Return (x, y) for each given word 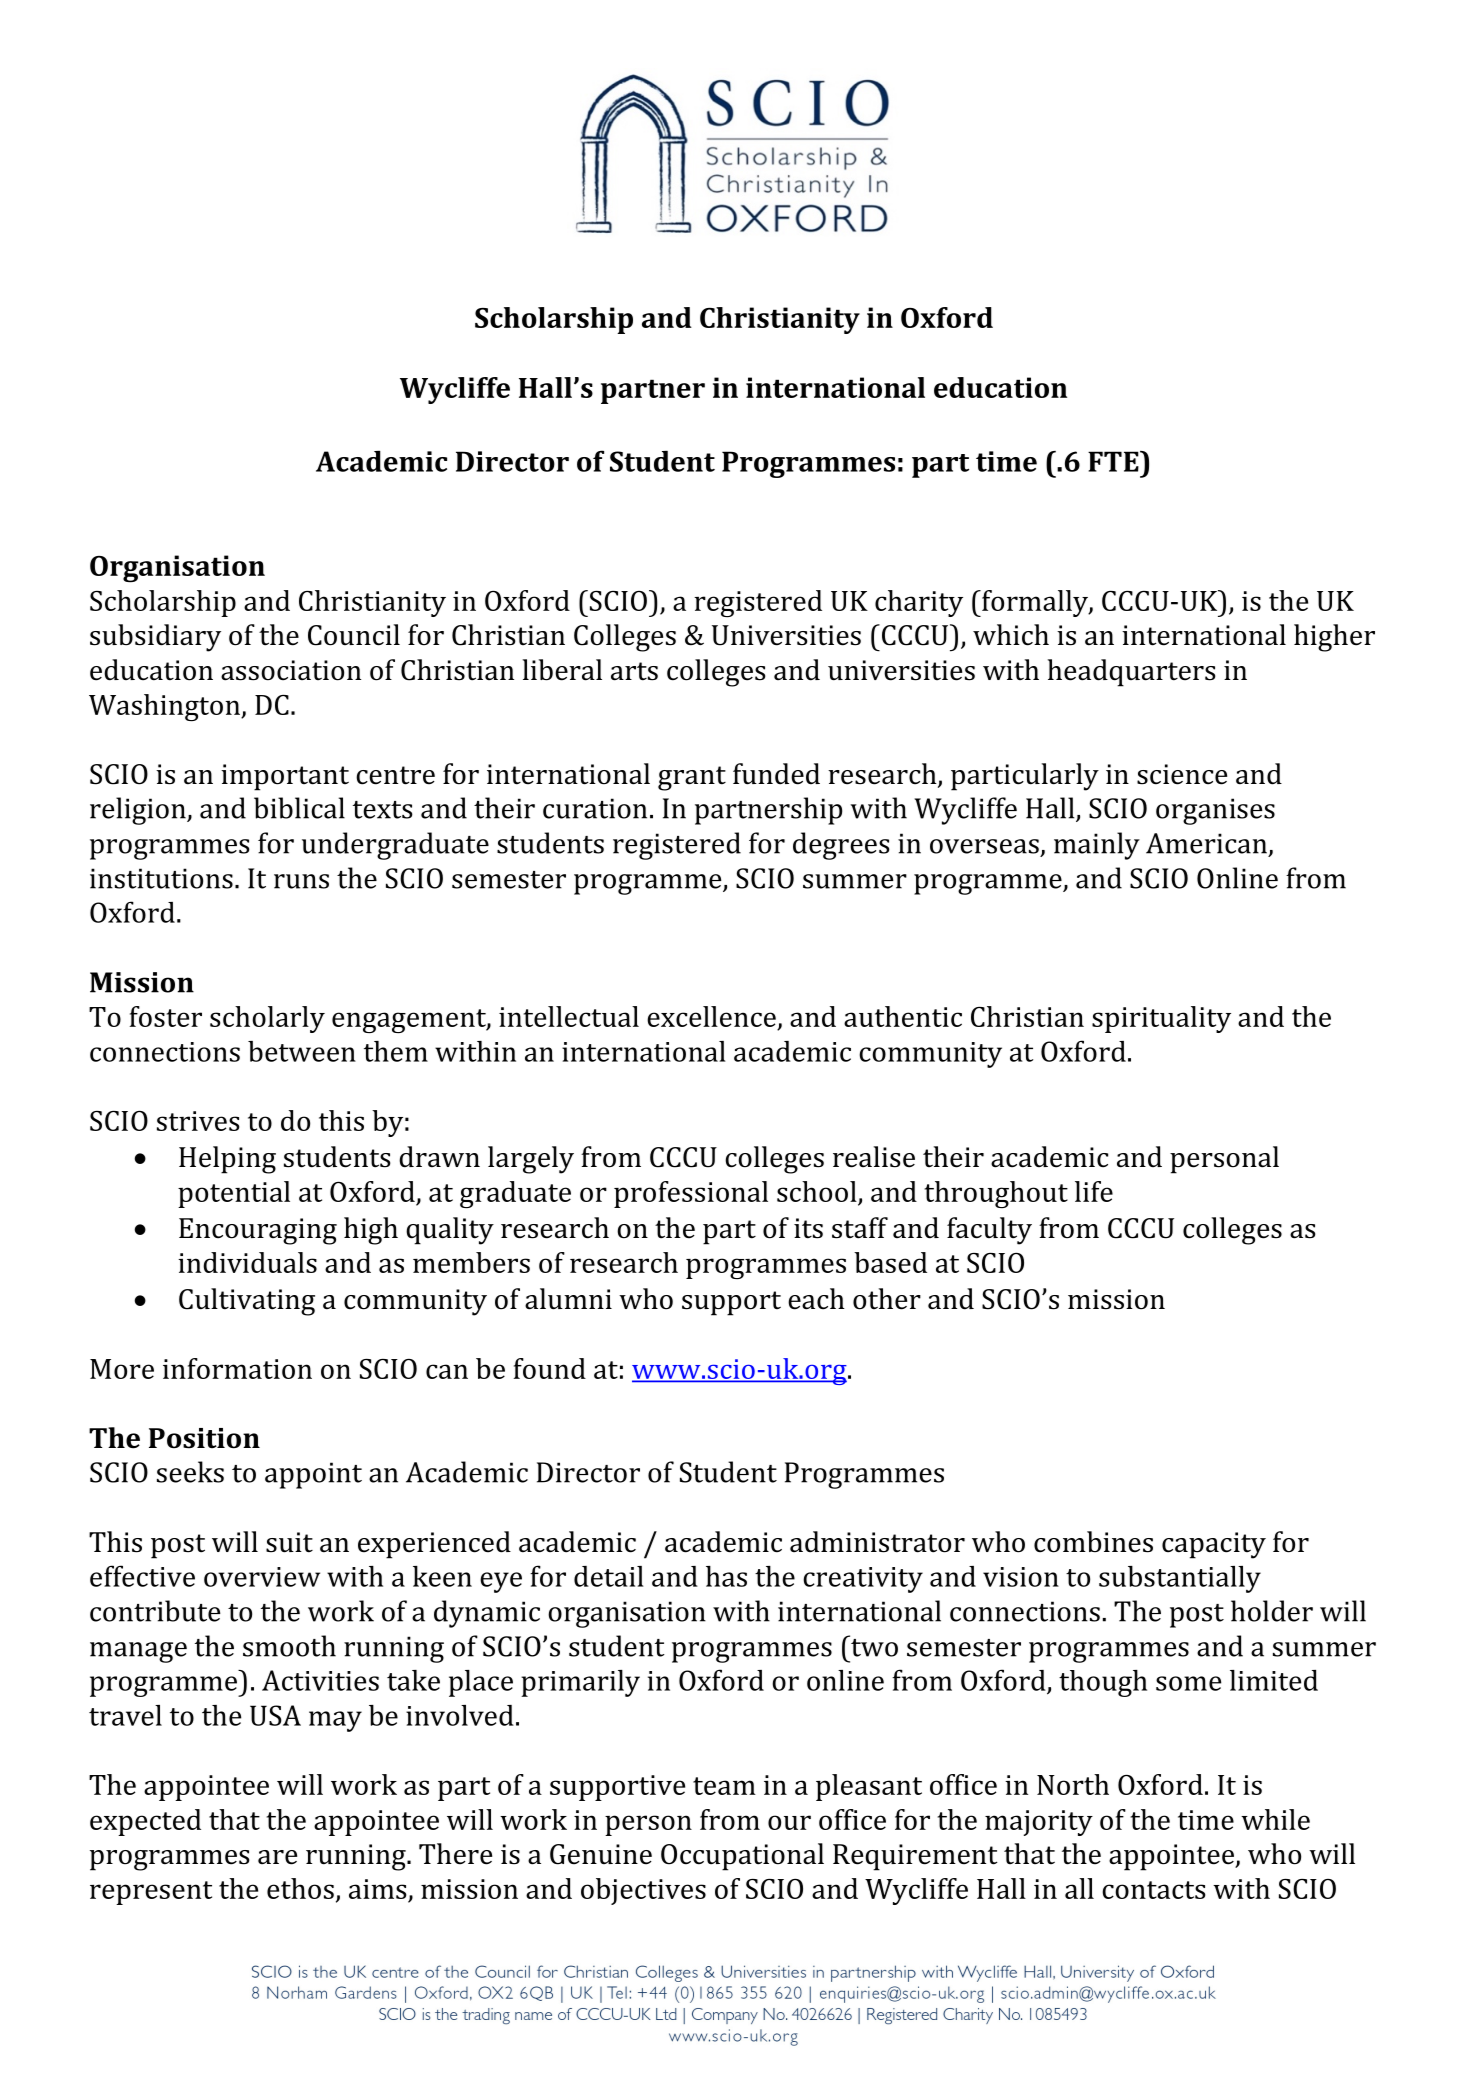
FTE (1114, 461)
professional (691, 1194)
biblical (299, 808)
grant (692, 778)
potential (234, 1194)
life (1094, 1191)
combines (1093, 1542)
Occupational (742, 1857)
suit (289, 1542)
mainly (1097, 846)
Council (354, 635)
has (726, 1576)
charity (919, 603)
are (277, 1857)
